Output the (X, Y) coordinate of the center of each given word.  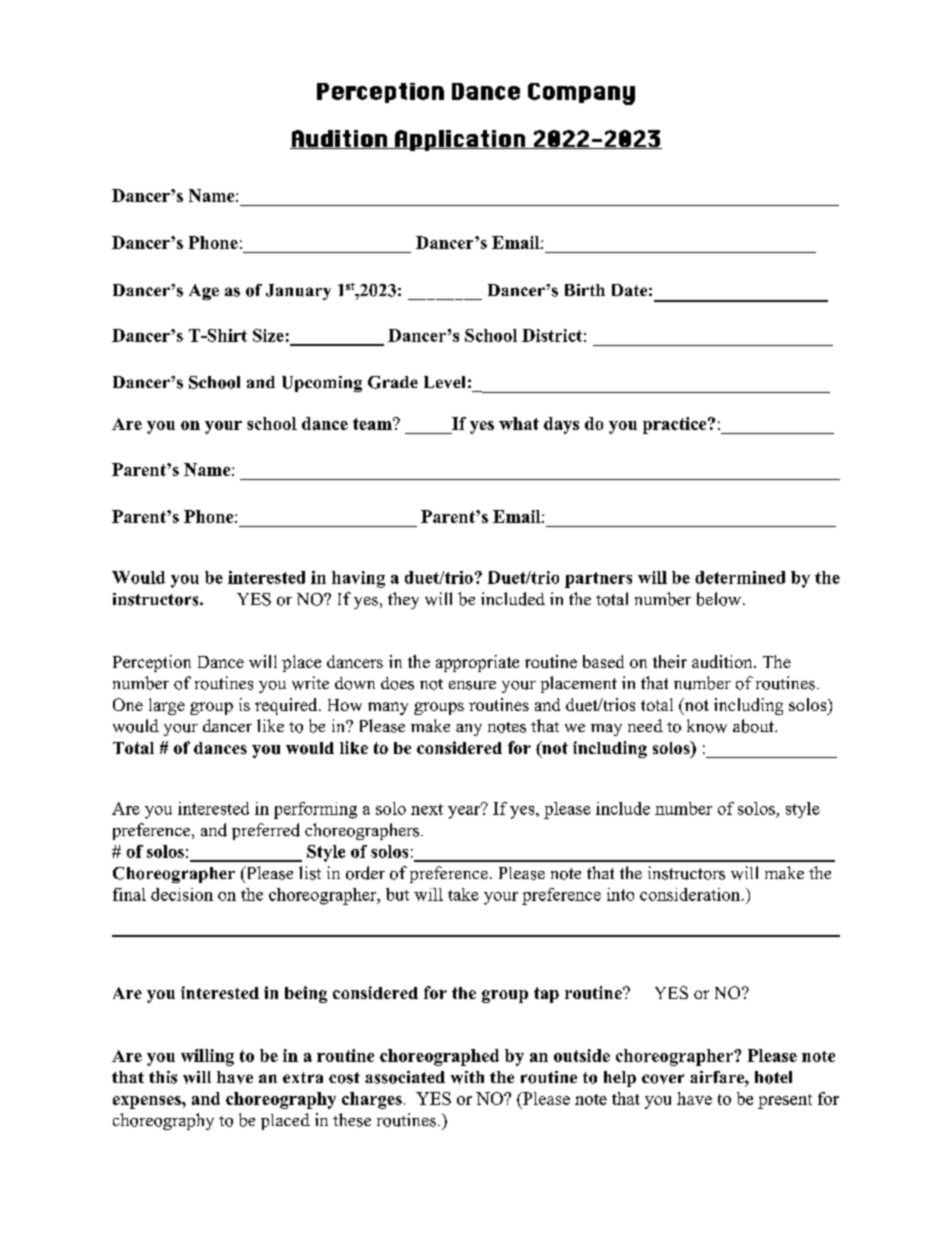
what (519, 423)
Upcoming (322, 384)
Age (204, 292)
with (467, 1077)
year (465, 811)
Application (460, 140)
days (561, 425)
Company (581, 94)
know (707, 726)
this (163, 1077)
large (167, 706)
